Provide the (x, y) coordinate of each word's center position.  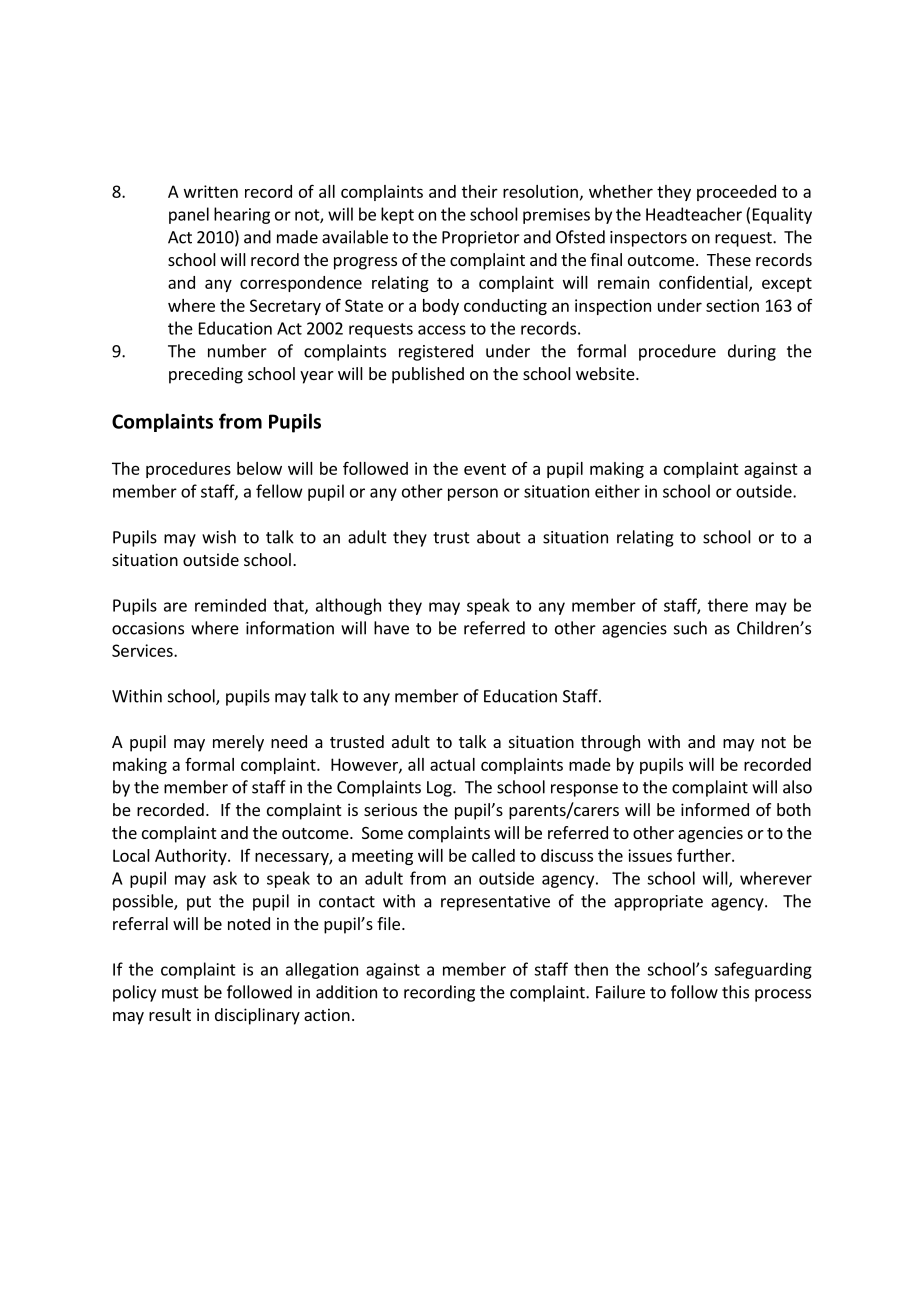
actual (452, 764)
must (180, 993)
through (610, 743)
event (485, 469)
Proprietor (481, 239)
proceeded (736, 193)
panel (189, 215)
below (259, 468)
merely (238, 743)
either (617, 491)
